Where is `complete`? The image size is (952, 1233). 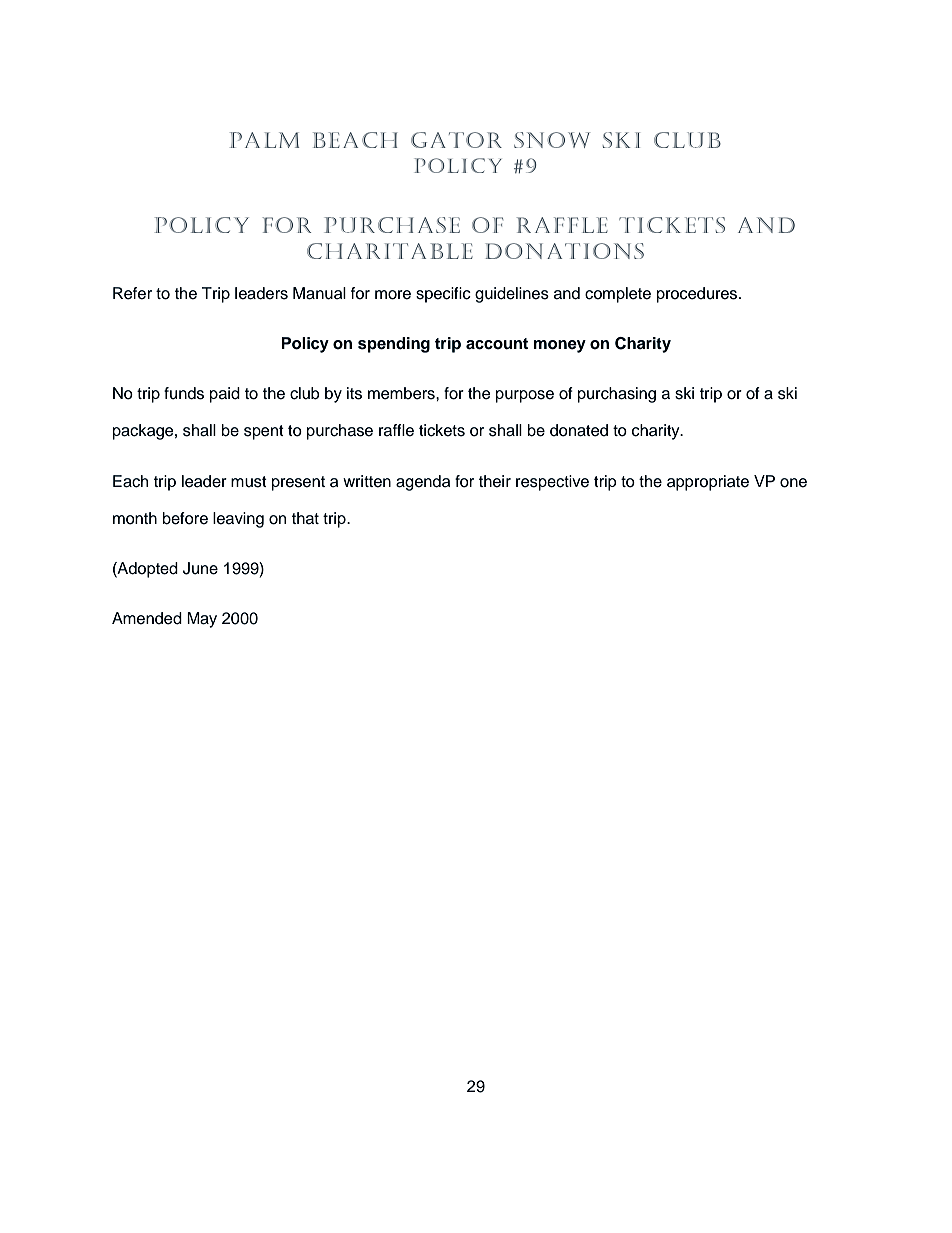 complete is located at coordinates (618, 295).
